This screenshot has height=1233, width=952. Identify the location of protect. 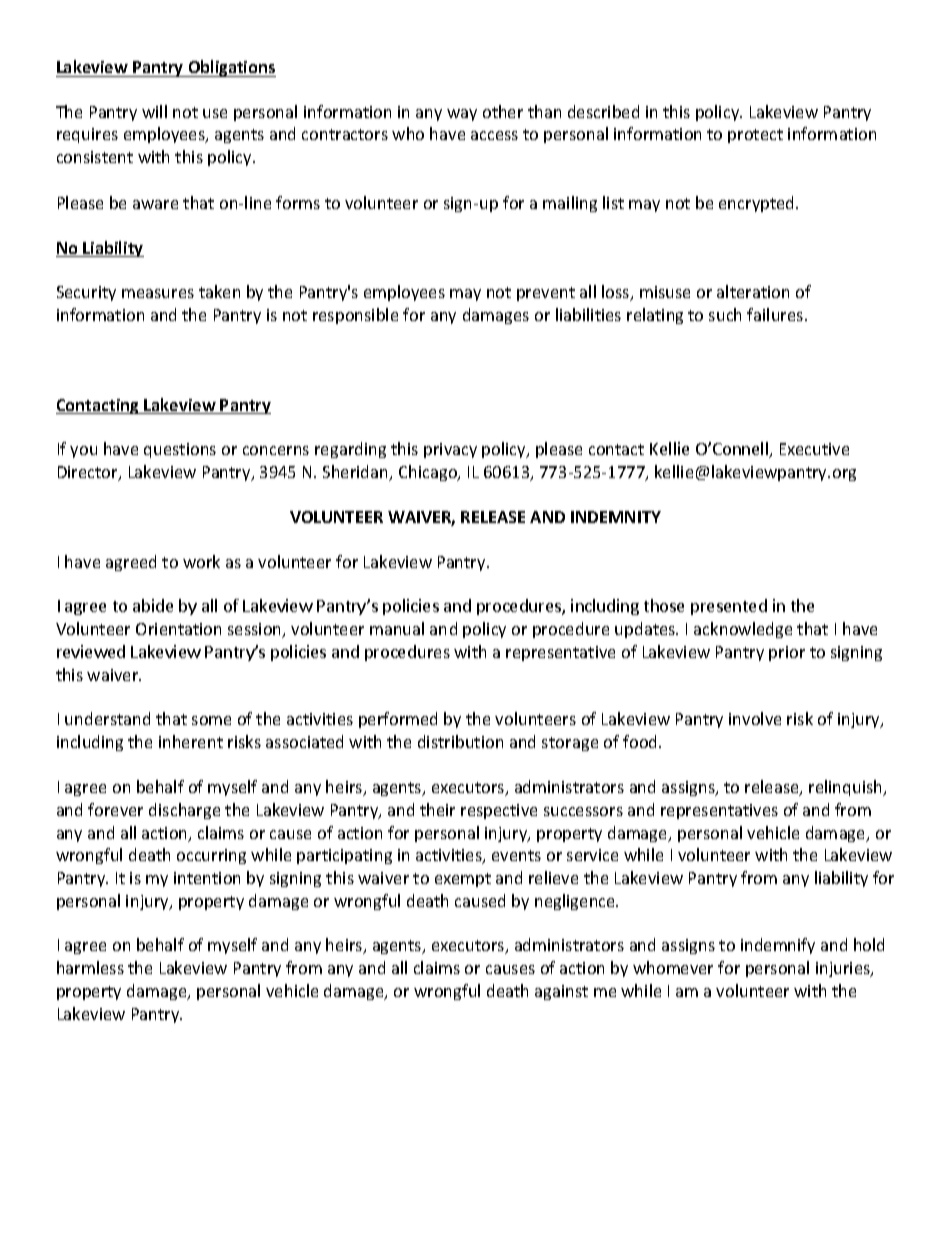
(755, 136).
